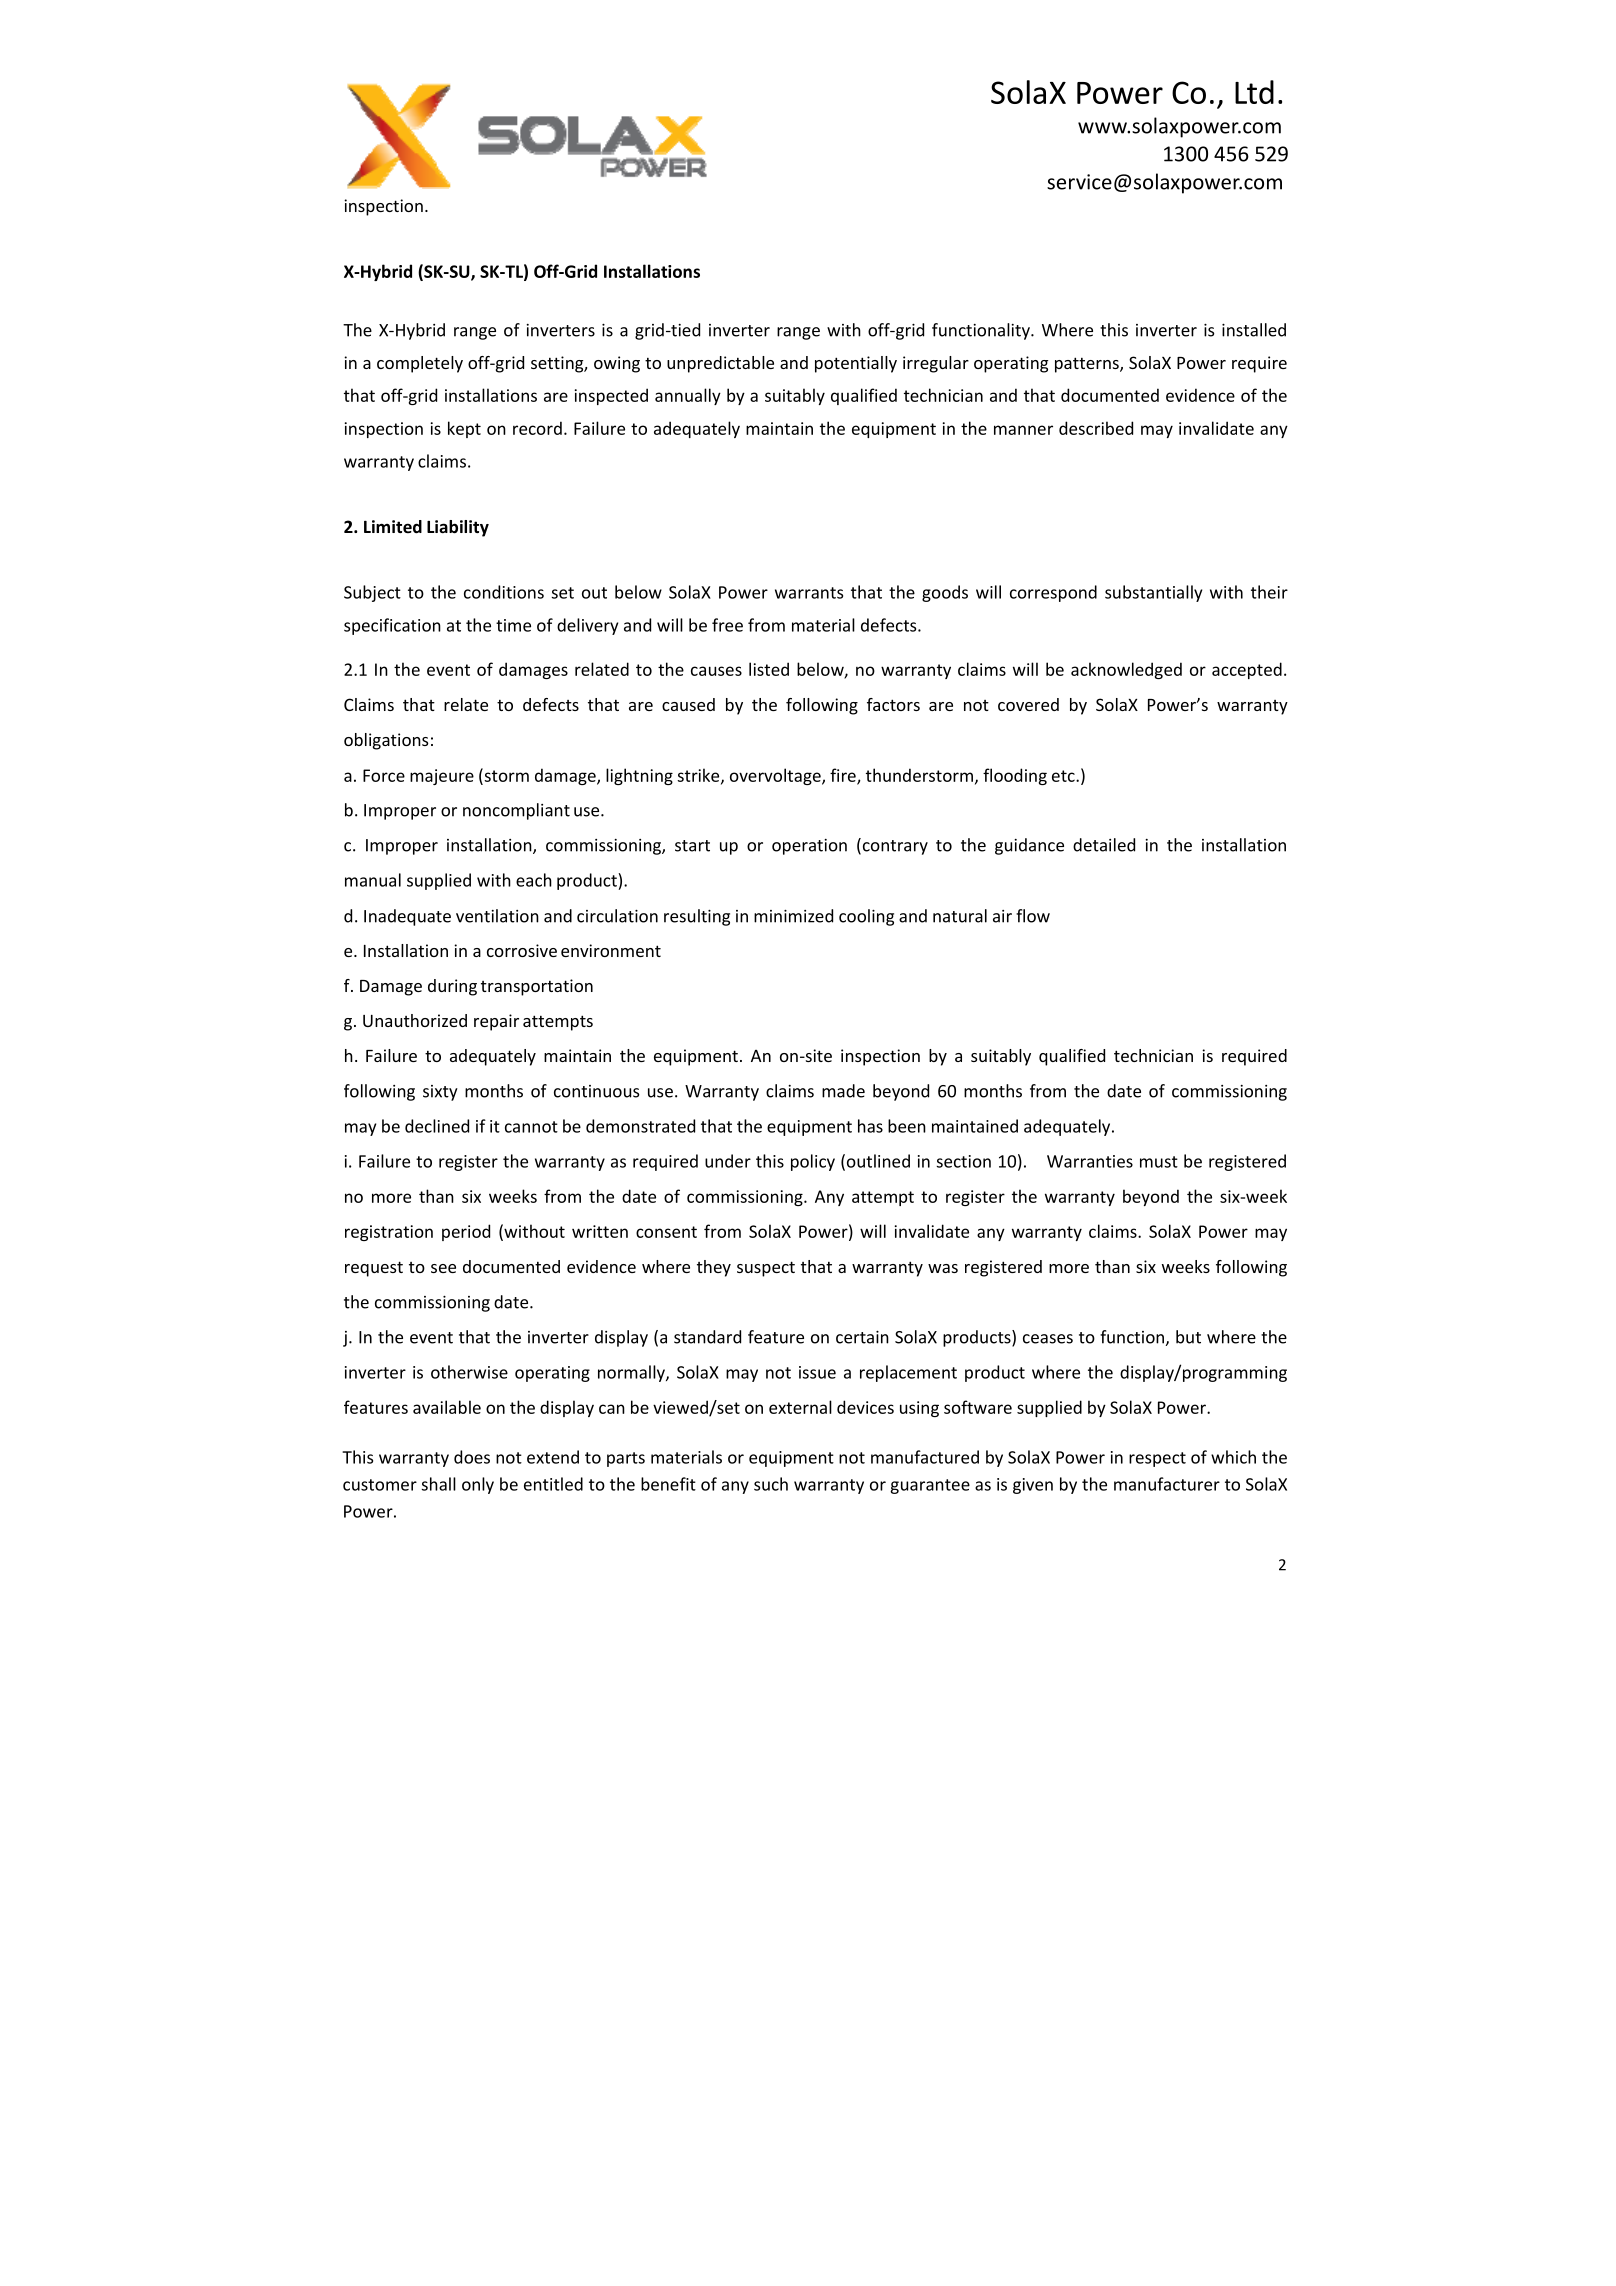 The width and height of the screenshot is (1616, 2286). Describe the element at coordinates (809, 593) in the screenshot. I see `warrants` at that location.
